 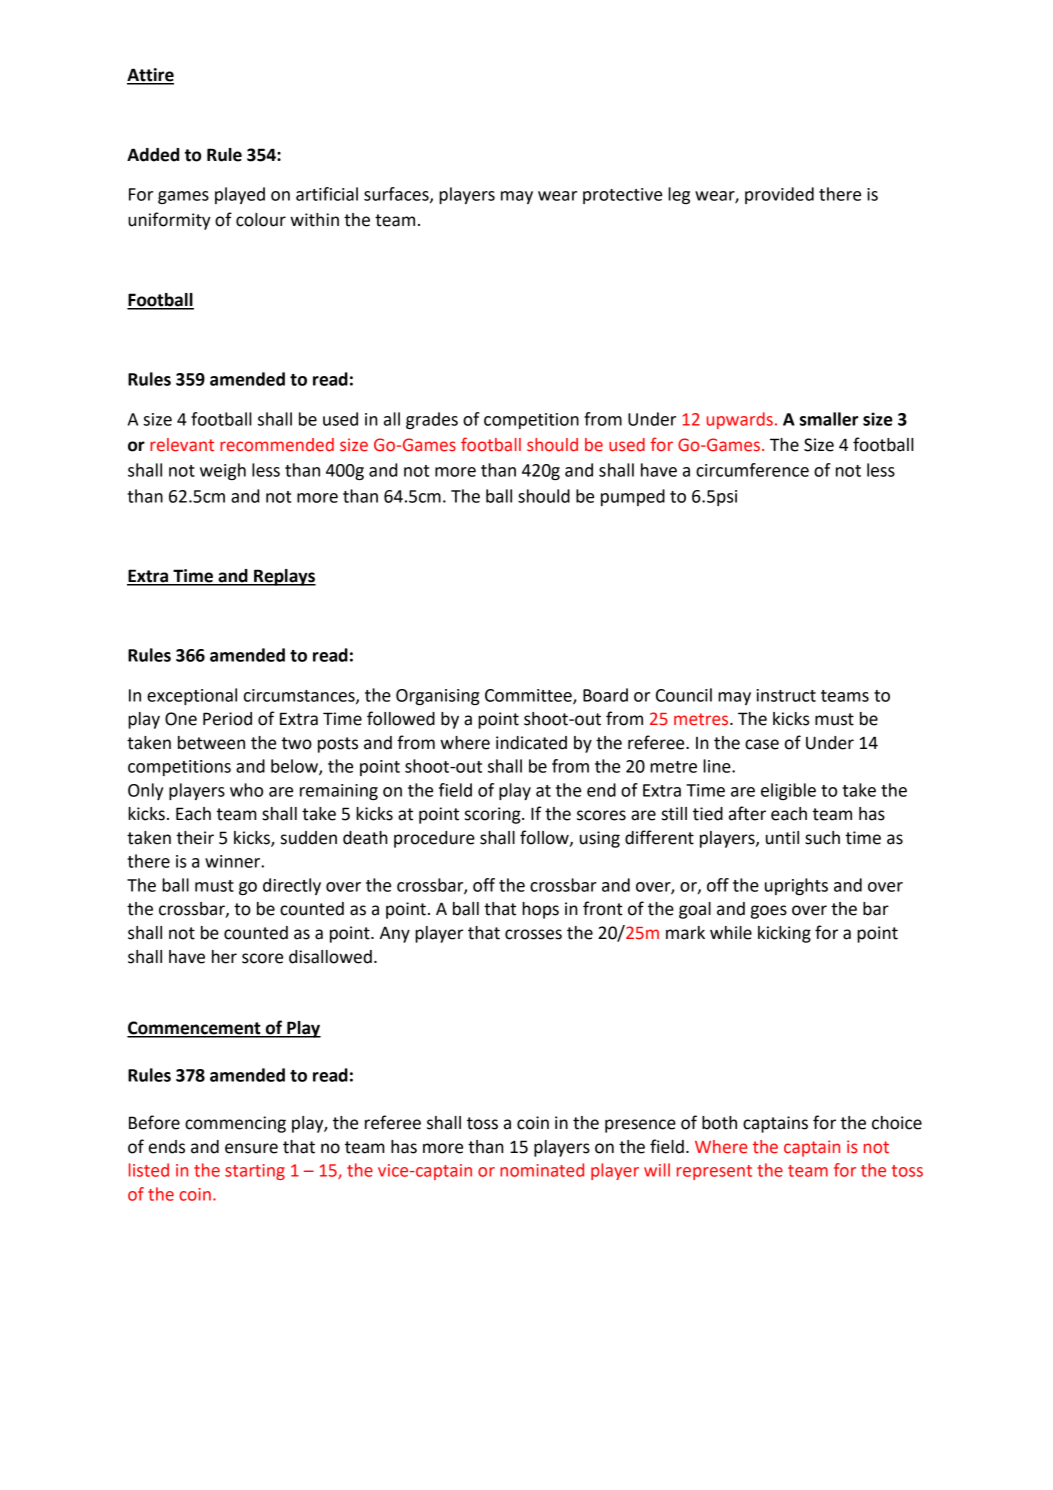 What do you see at coordinates (829, 419) in the screenshot?
I see `smaller` at bounding box center [829, 419].
